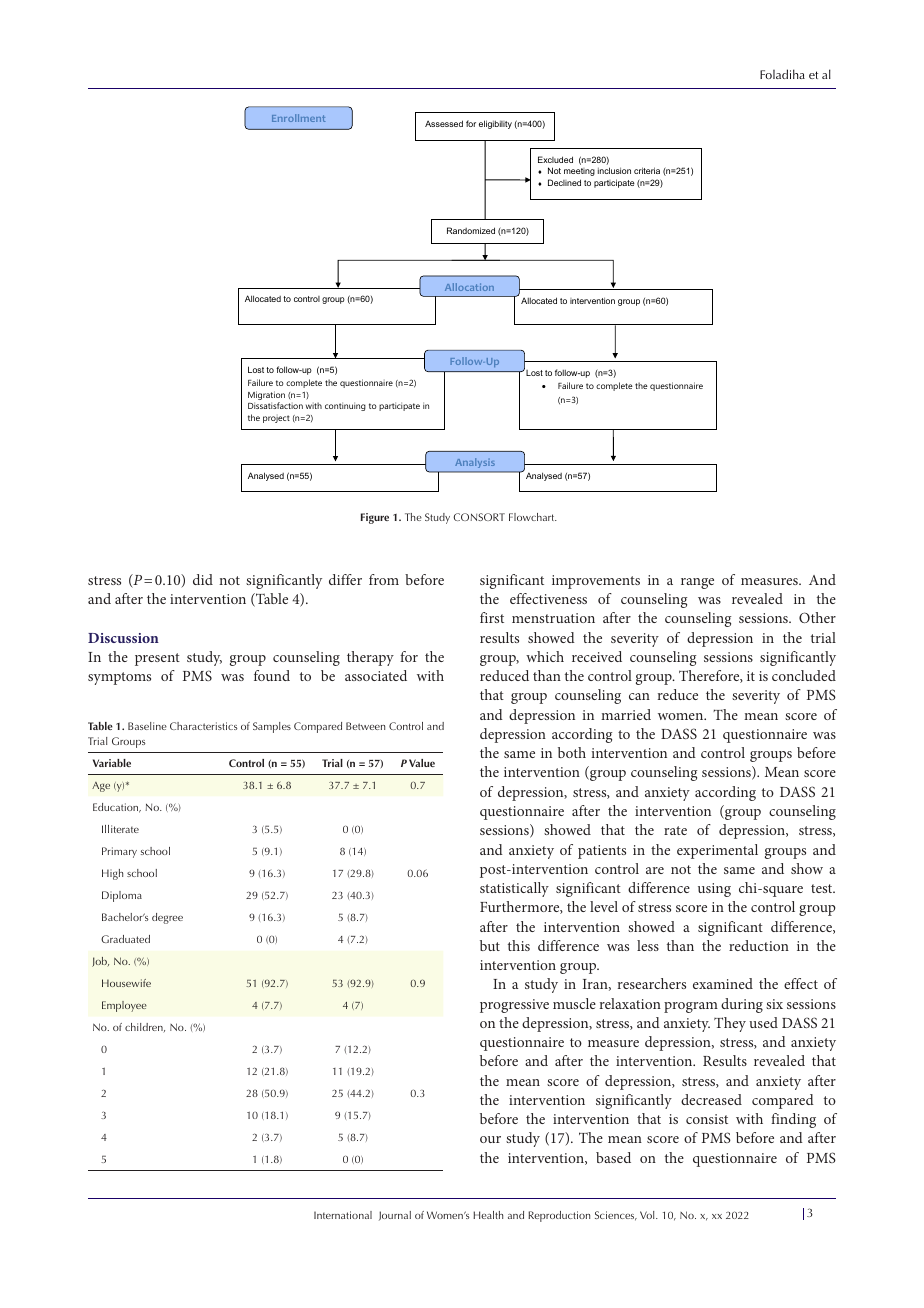  I want to click on Enrollment, so click(298, 118).
